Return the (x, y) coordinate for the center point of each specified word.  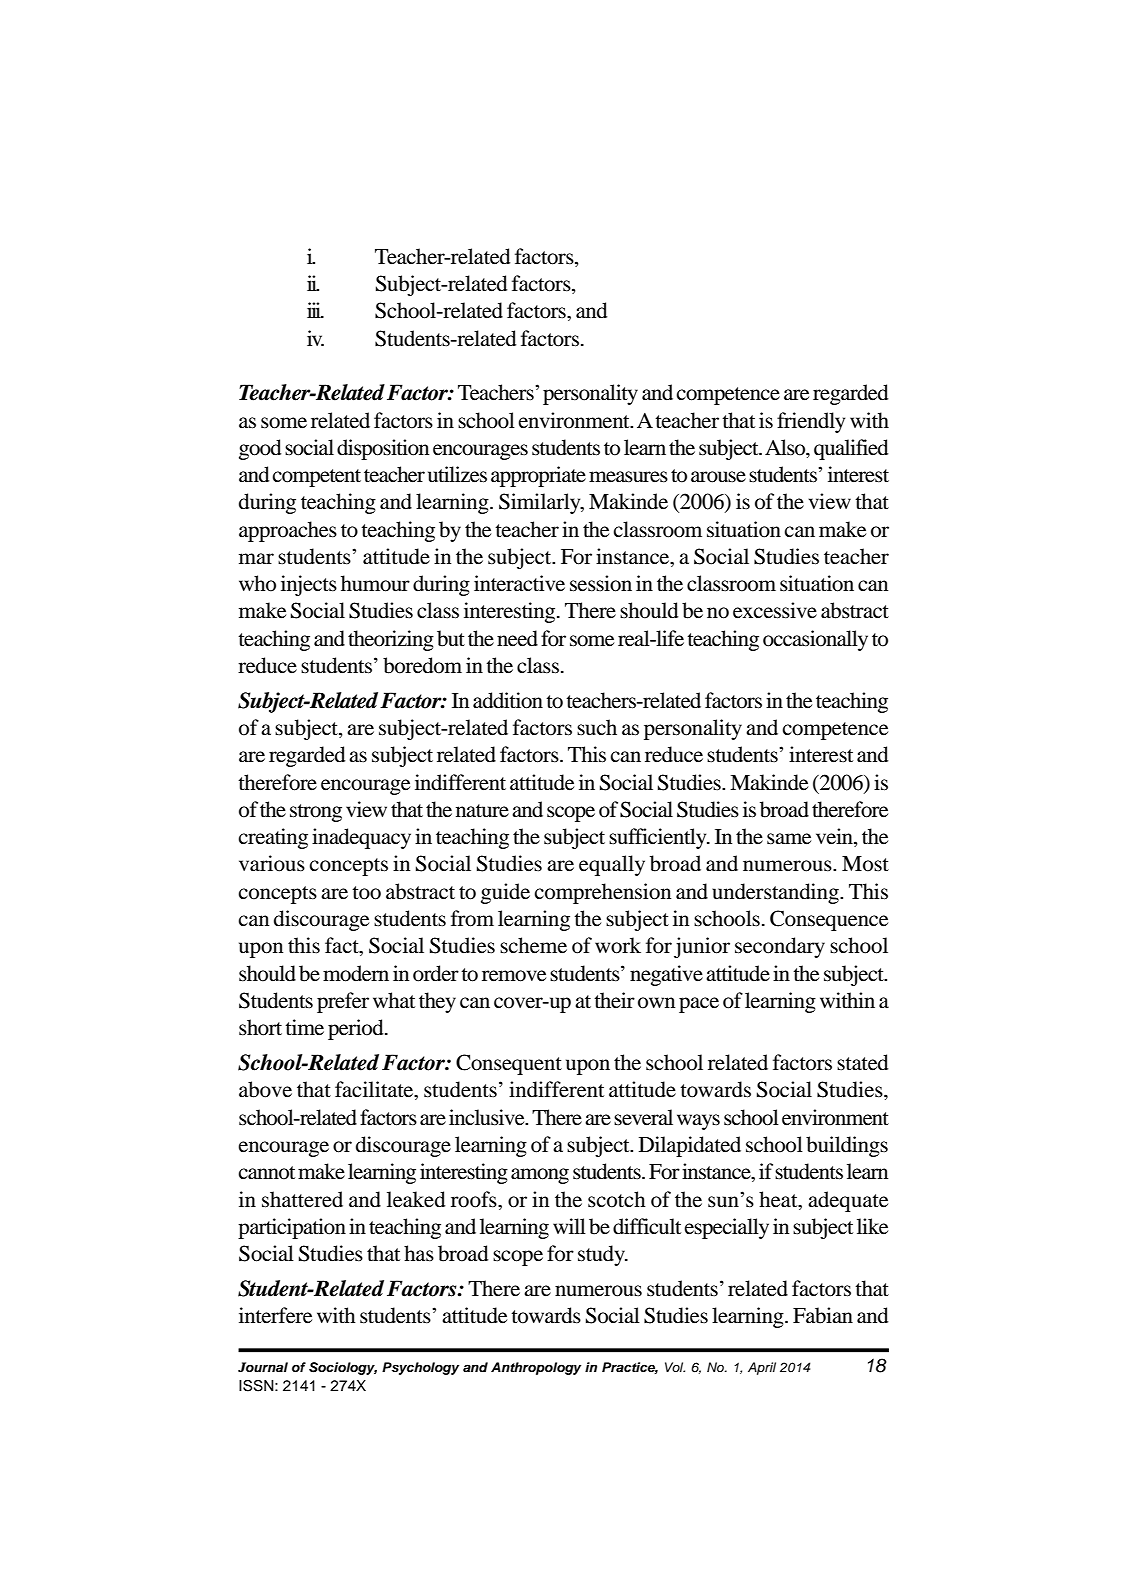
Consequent (509, 1064)
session (601, 583)
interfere (275, 1315)
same (789, 839)
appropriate (538, 476)
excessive (775, 610)
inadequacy (361, 838)
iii (315, 310)
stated (862, 1062)
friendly (811, 422)
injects (309, 585)
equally (612, 865)
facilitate (375, 1090)
